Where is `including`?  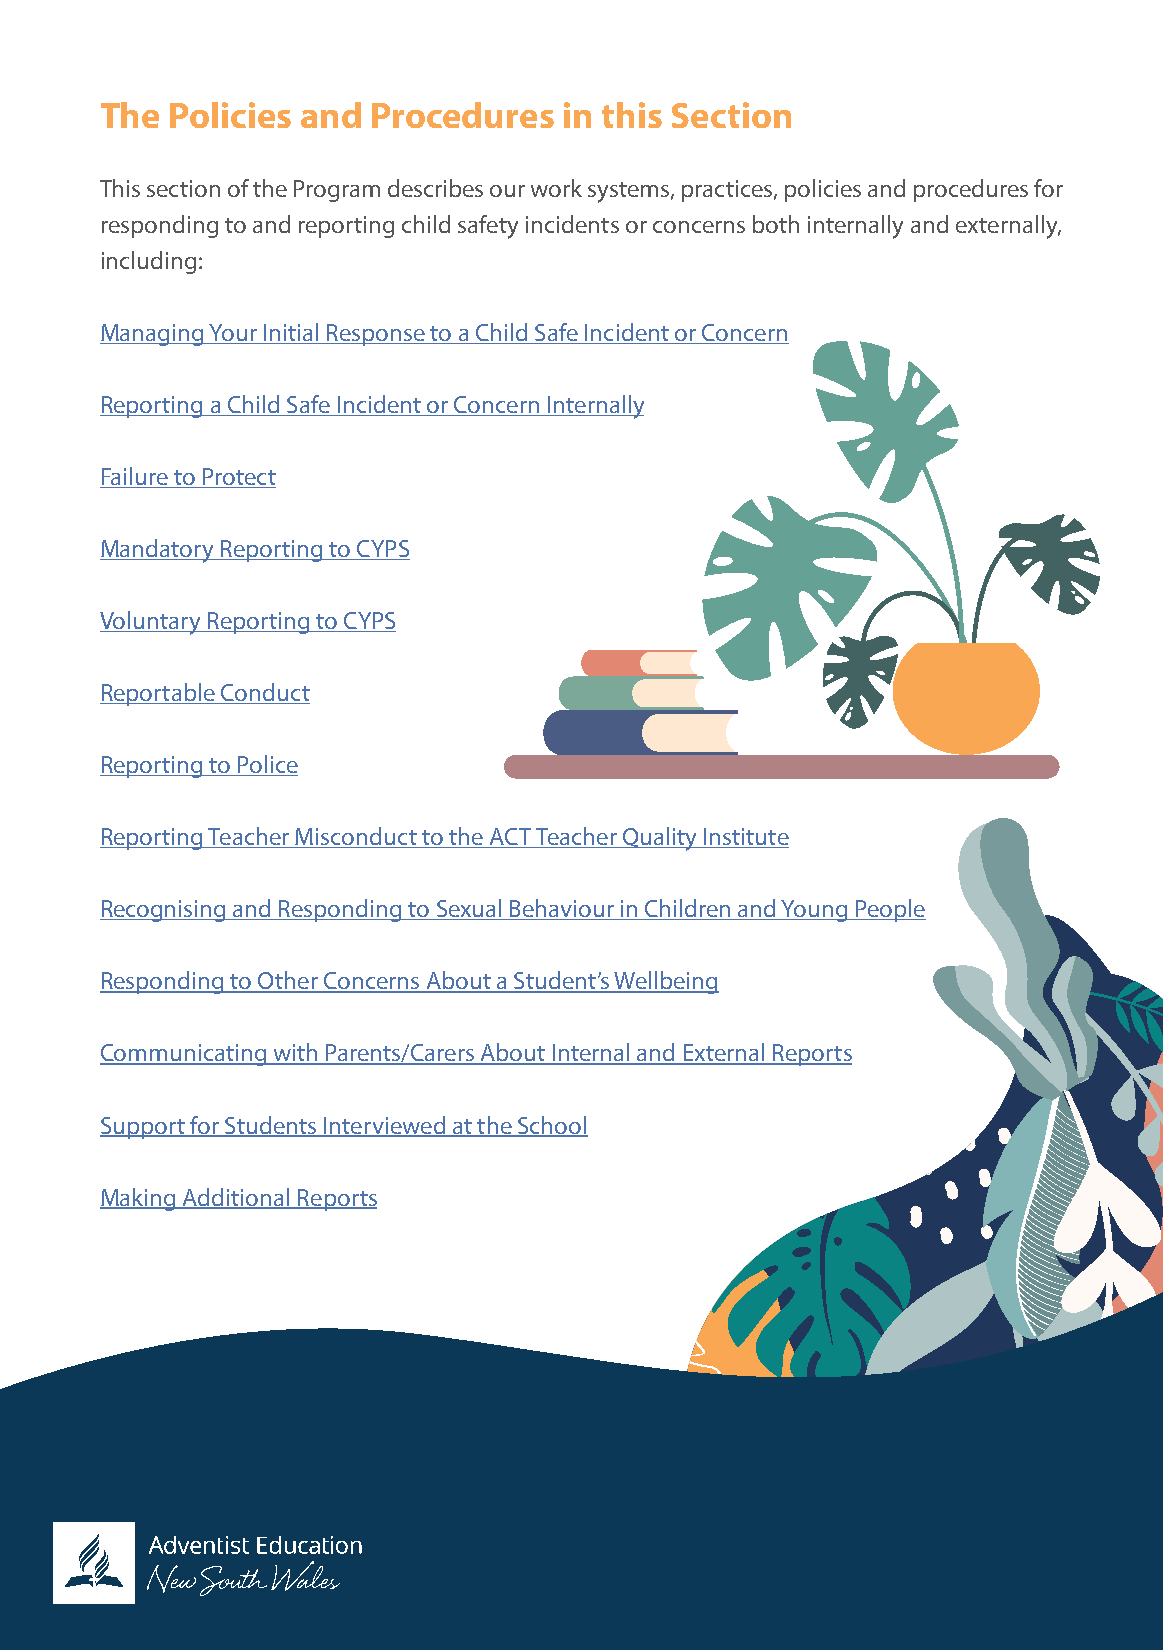
including is located at coordinates (149, 262).
